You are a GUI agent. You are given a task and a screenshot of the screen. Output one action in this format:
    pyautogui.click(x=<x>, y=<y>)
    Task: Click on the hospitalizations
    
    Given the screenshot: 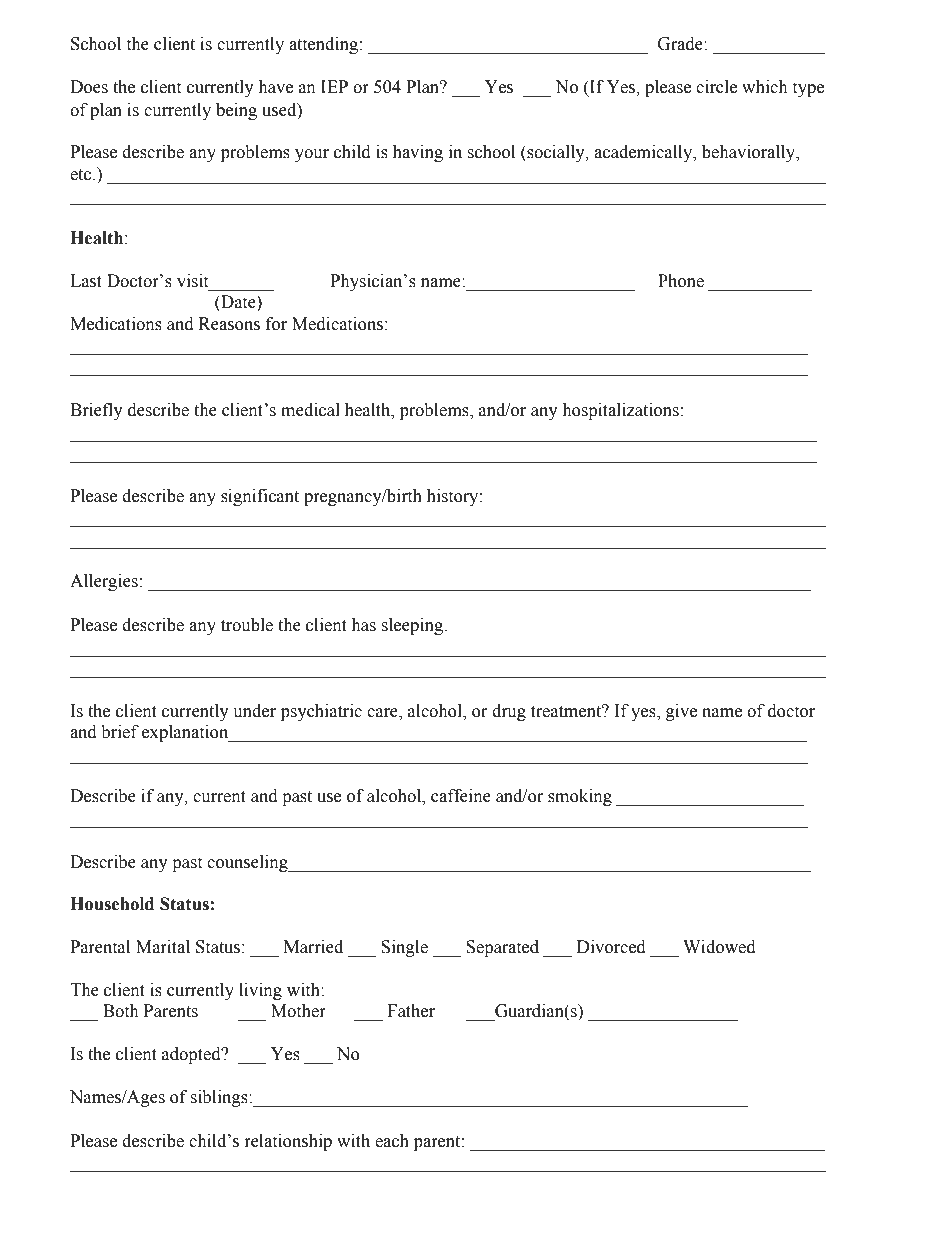 What is the action you would take?
    pyautogui.click(x=620, y=411)
